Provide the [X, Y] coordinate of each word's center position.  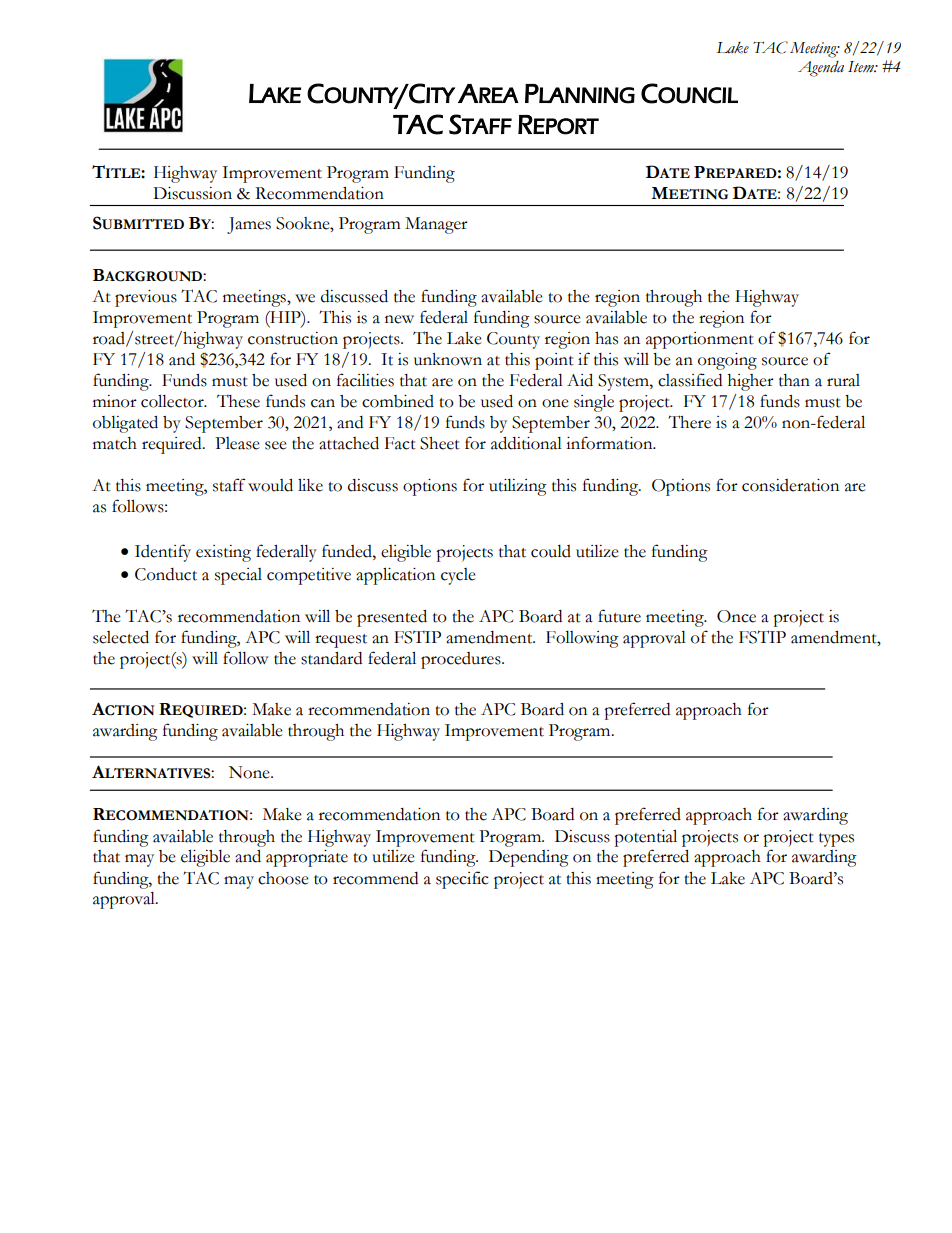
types [836, 840]
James [249, 225]
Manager [436, 225]
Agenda [821, 69]
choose [283, 878]
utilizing [518, 487]
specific [462, 880]
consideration [790, 485]
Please [237, 443]
